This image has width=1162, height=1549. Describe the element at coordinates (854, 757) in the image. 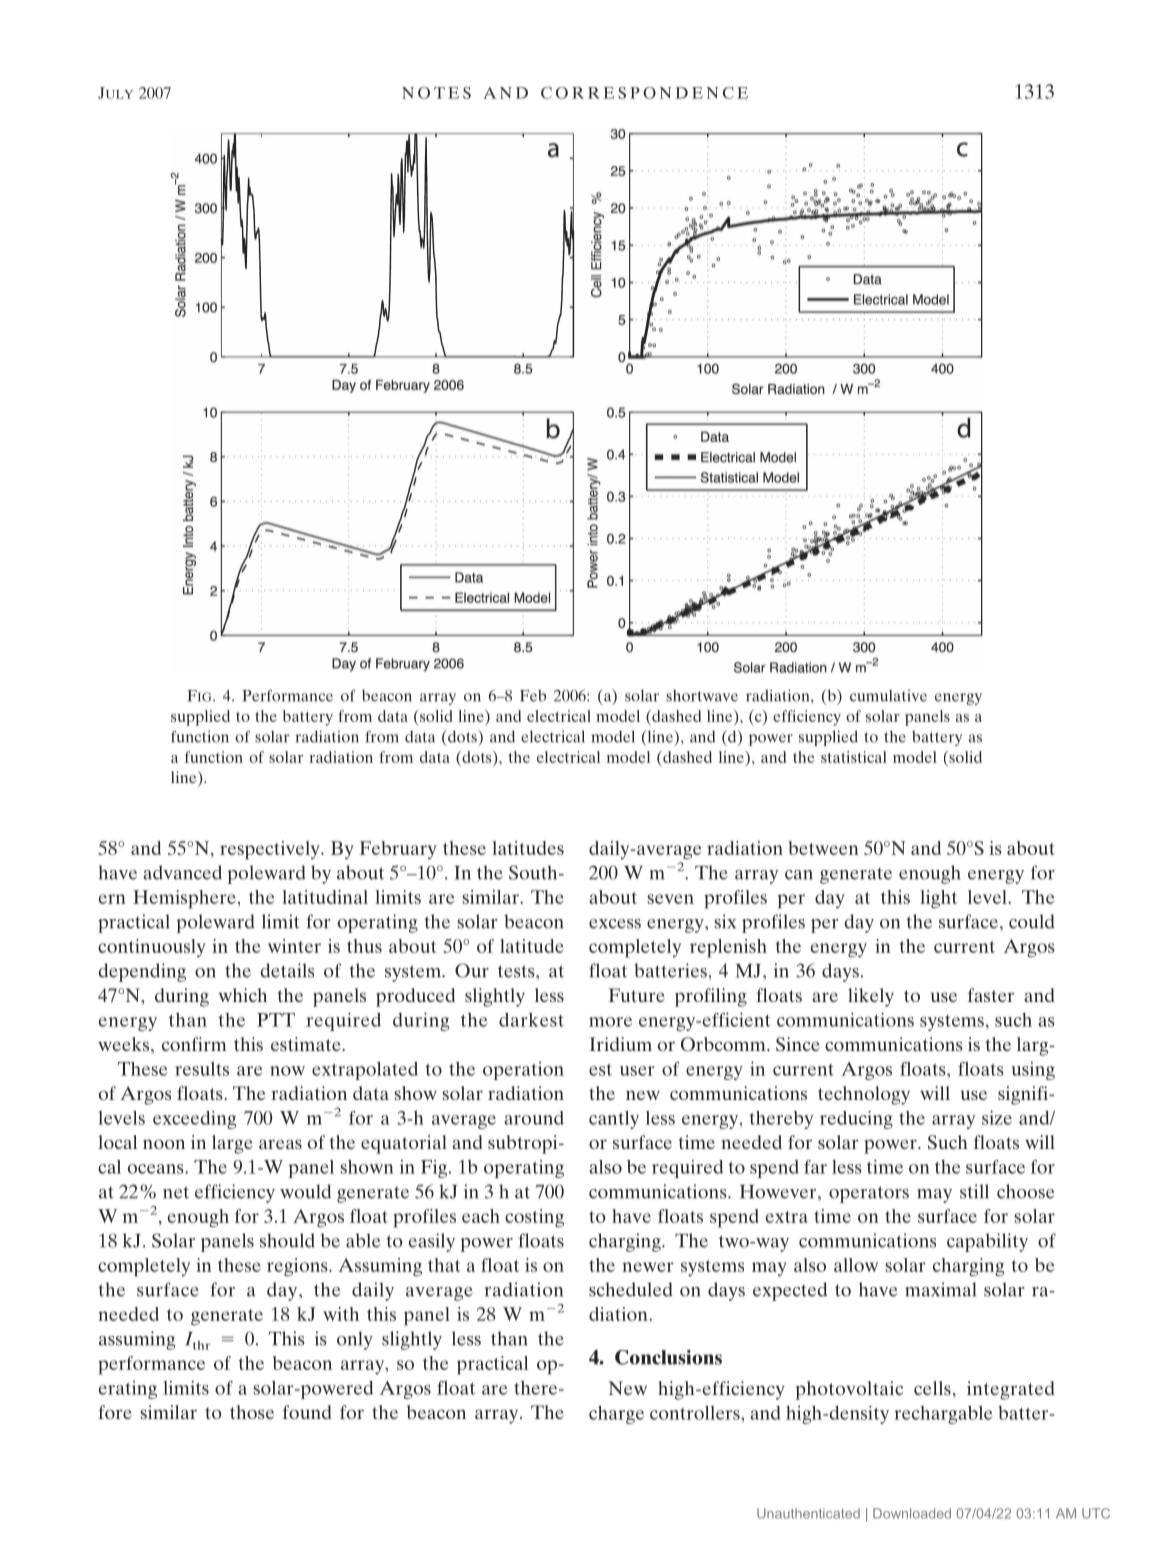

I see `statistical` at that location.
